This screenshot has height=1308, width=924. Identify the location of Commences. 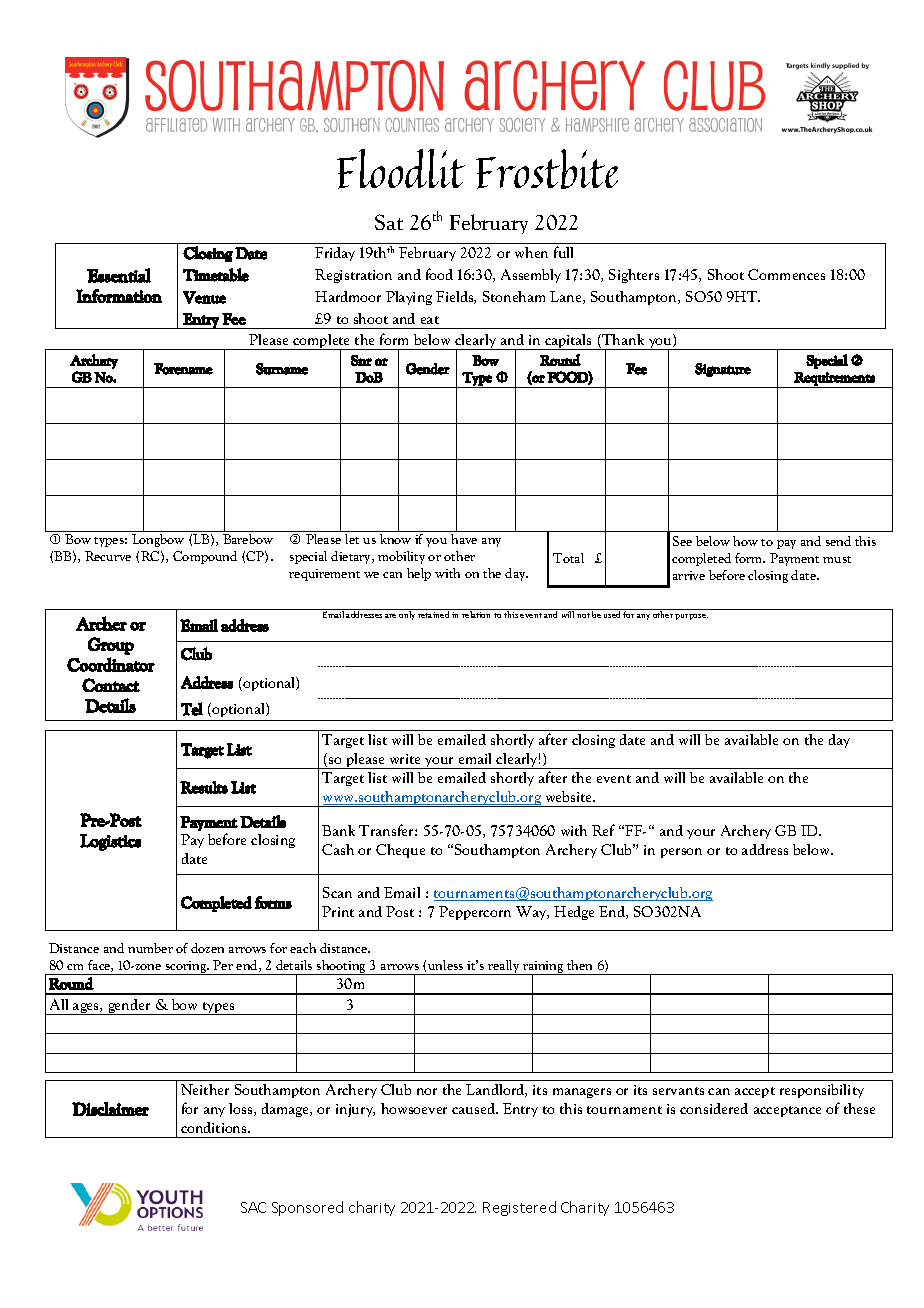
(786, 274).
